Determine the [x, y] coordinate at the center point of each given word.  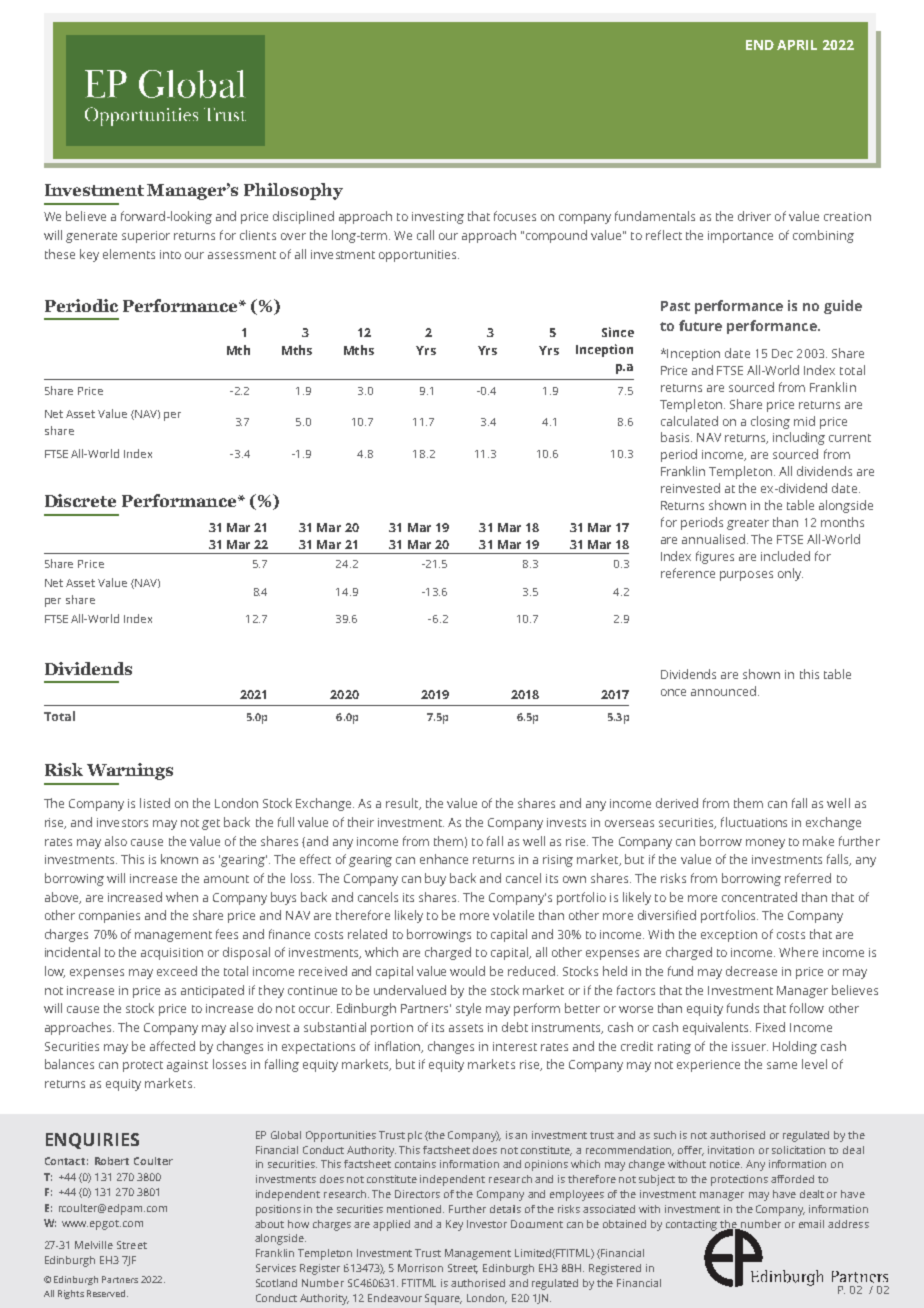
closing [770, 422]
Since [618, 332]
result [403, 804]
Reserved [107, 1293]
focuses [515, 216]
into [170, 254]
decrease [751, 971]
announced [723, 691]
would [467, 971]
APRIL [797, 45]
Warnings [130, 771]
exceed [177, 971]
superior [146, 237]
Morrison [420, 1268]
